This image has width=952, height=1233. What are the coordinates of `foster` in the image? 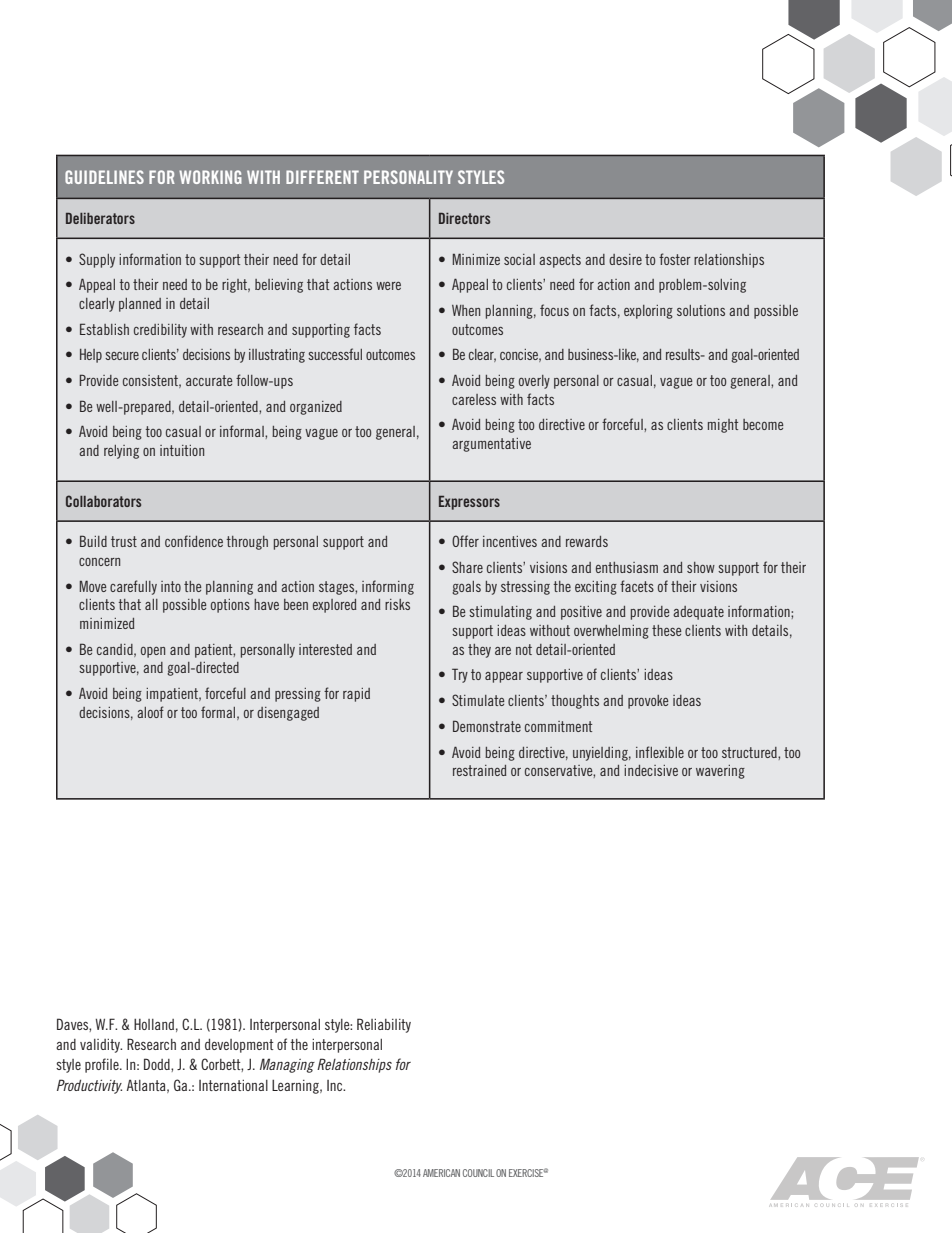 It's located at (675, 259).
